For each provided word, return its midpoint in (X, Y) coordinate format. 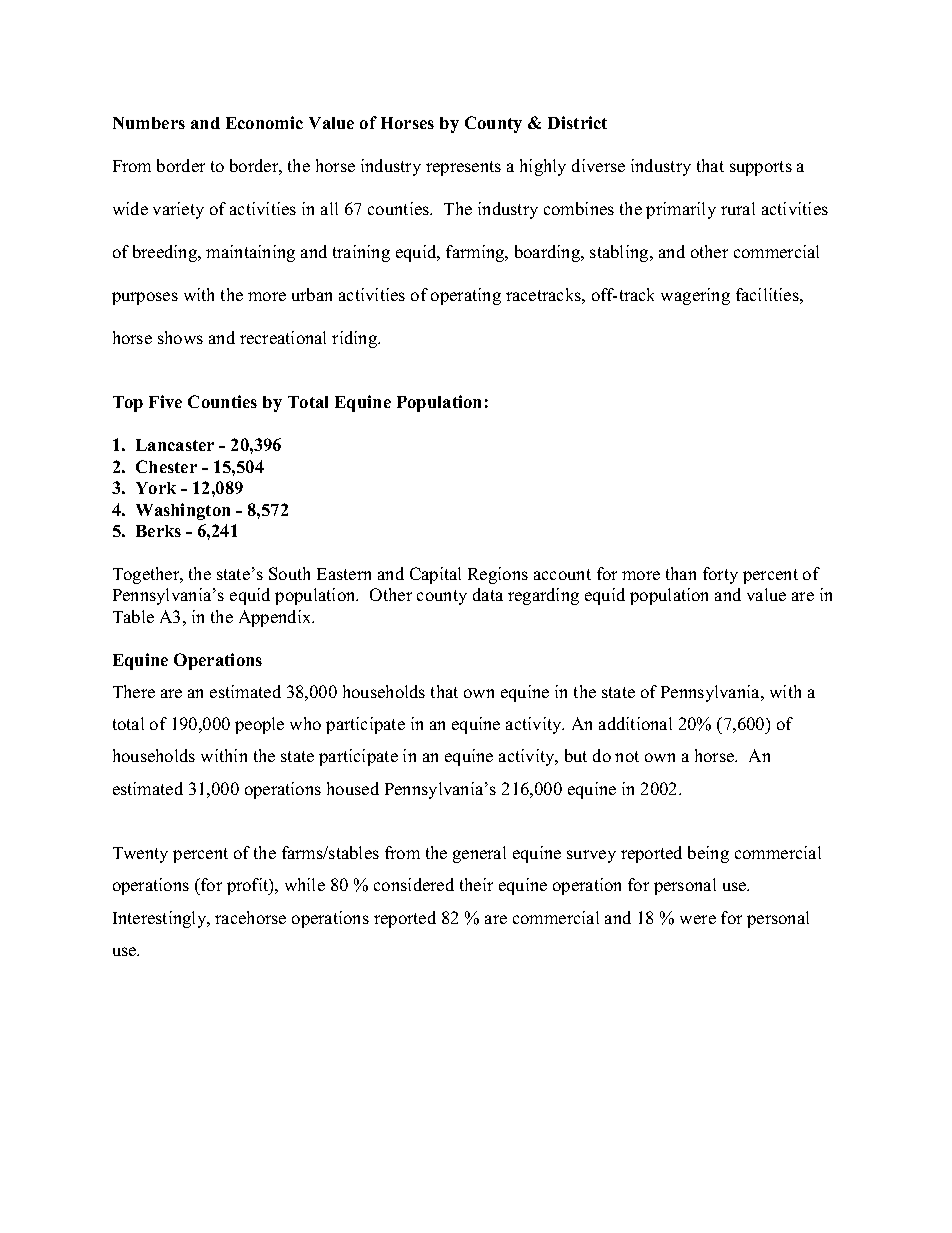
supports (761, 168)
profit (249, 886)
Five (165, 401)
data (488, 594)
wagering (695, 296)
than (681, 573)
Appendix (276, 618)
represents (463, 168)
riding (356, 339)
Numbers (149, 123)
